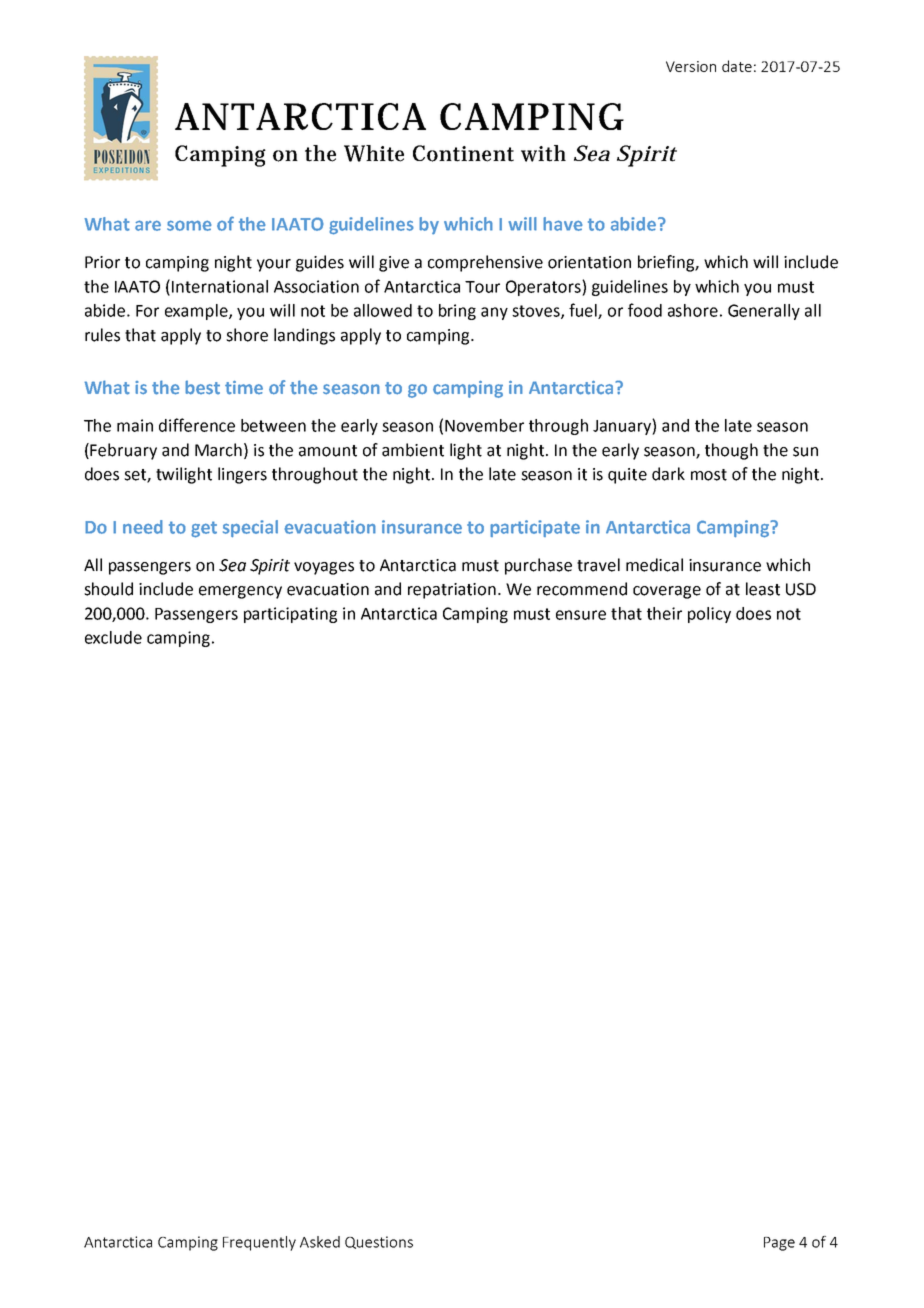 This screenshot has width=924, height=1308. Describe the element at coordinates (709, 615) in the screenshot. I see `policy` at that location.
